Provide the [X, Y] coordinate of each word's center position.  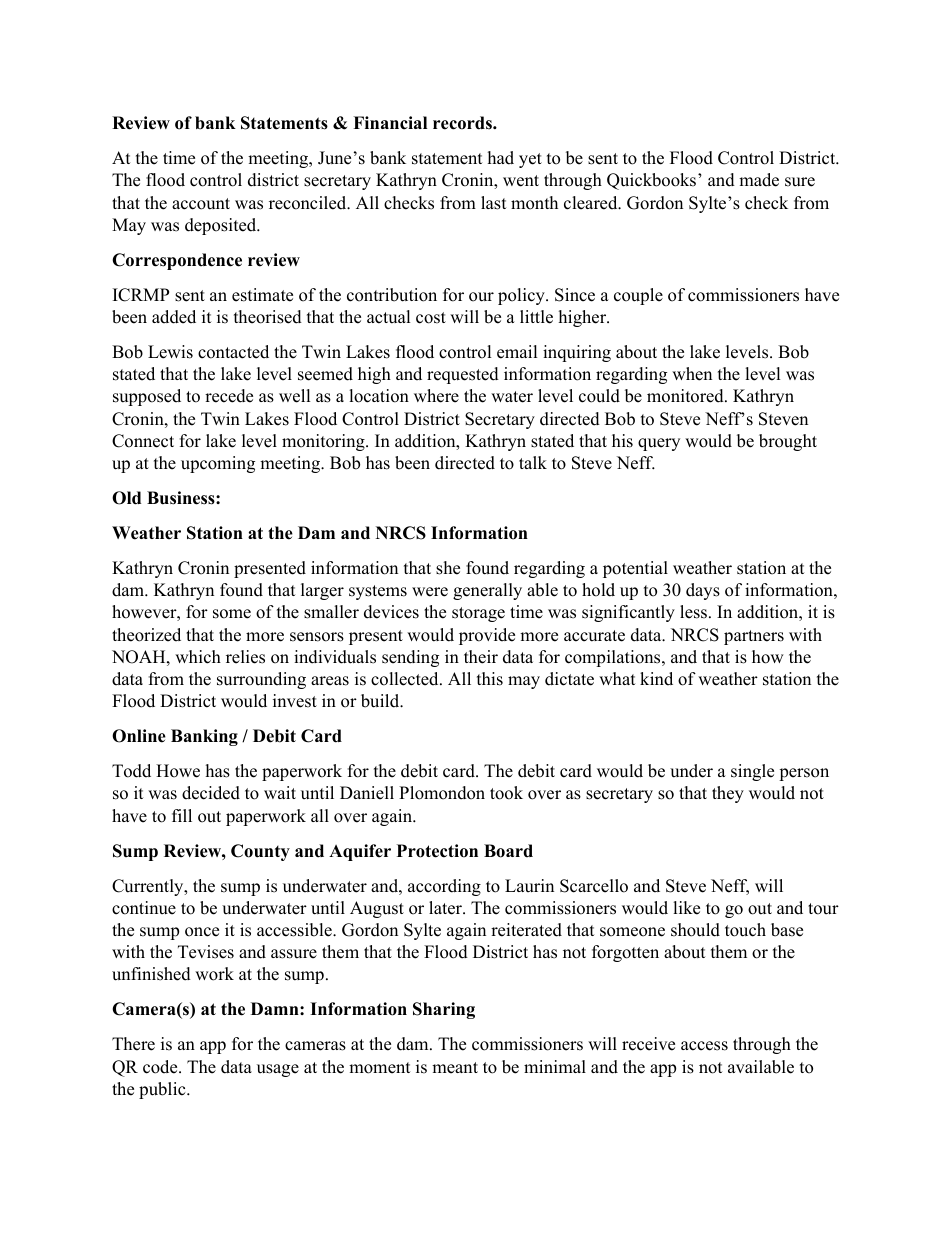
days [703, 591]
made [759, 180]
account [201, 204]
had [501, 158]
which [198, 657]
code [161, 1067]
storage [478, 614]
